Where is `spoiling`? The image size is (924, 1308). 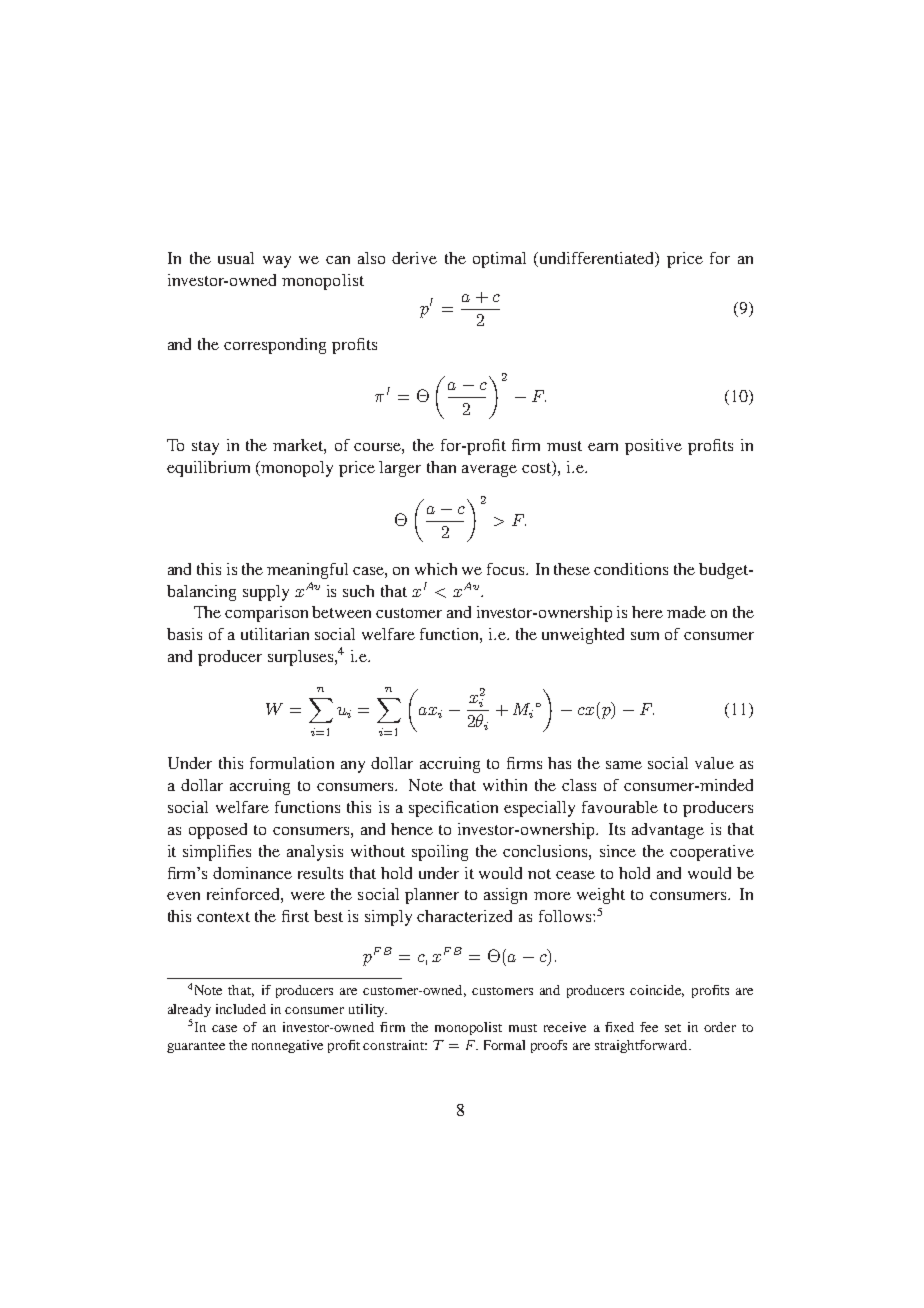 spoiling is located at coordinates (440, 853).
